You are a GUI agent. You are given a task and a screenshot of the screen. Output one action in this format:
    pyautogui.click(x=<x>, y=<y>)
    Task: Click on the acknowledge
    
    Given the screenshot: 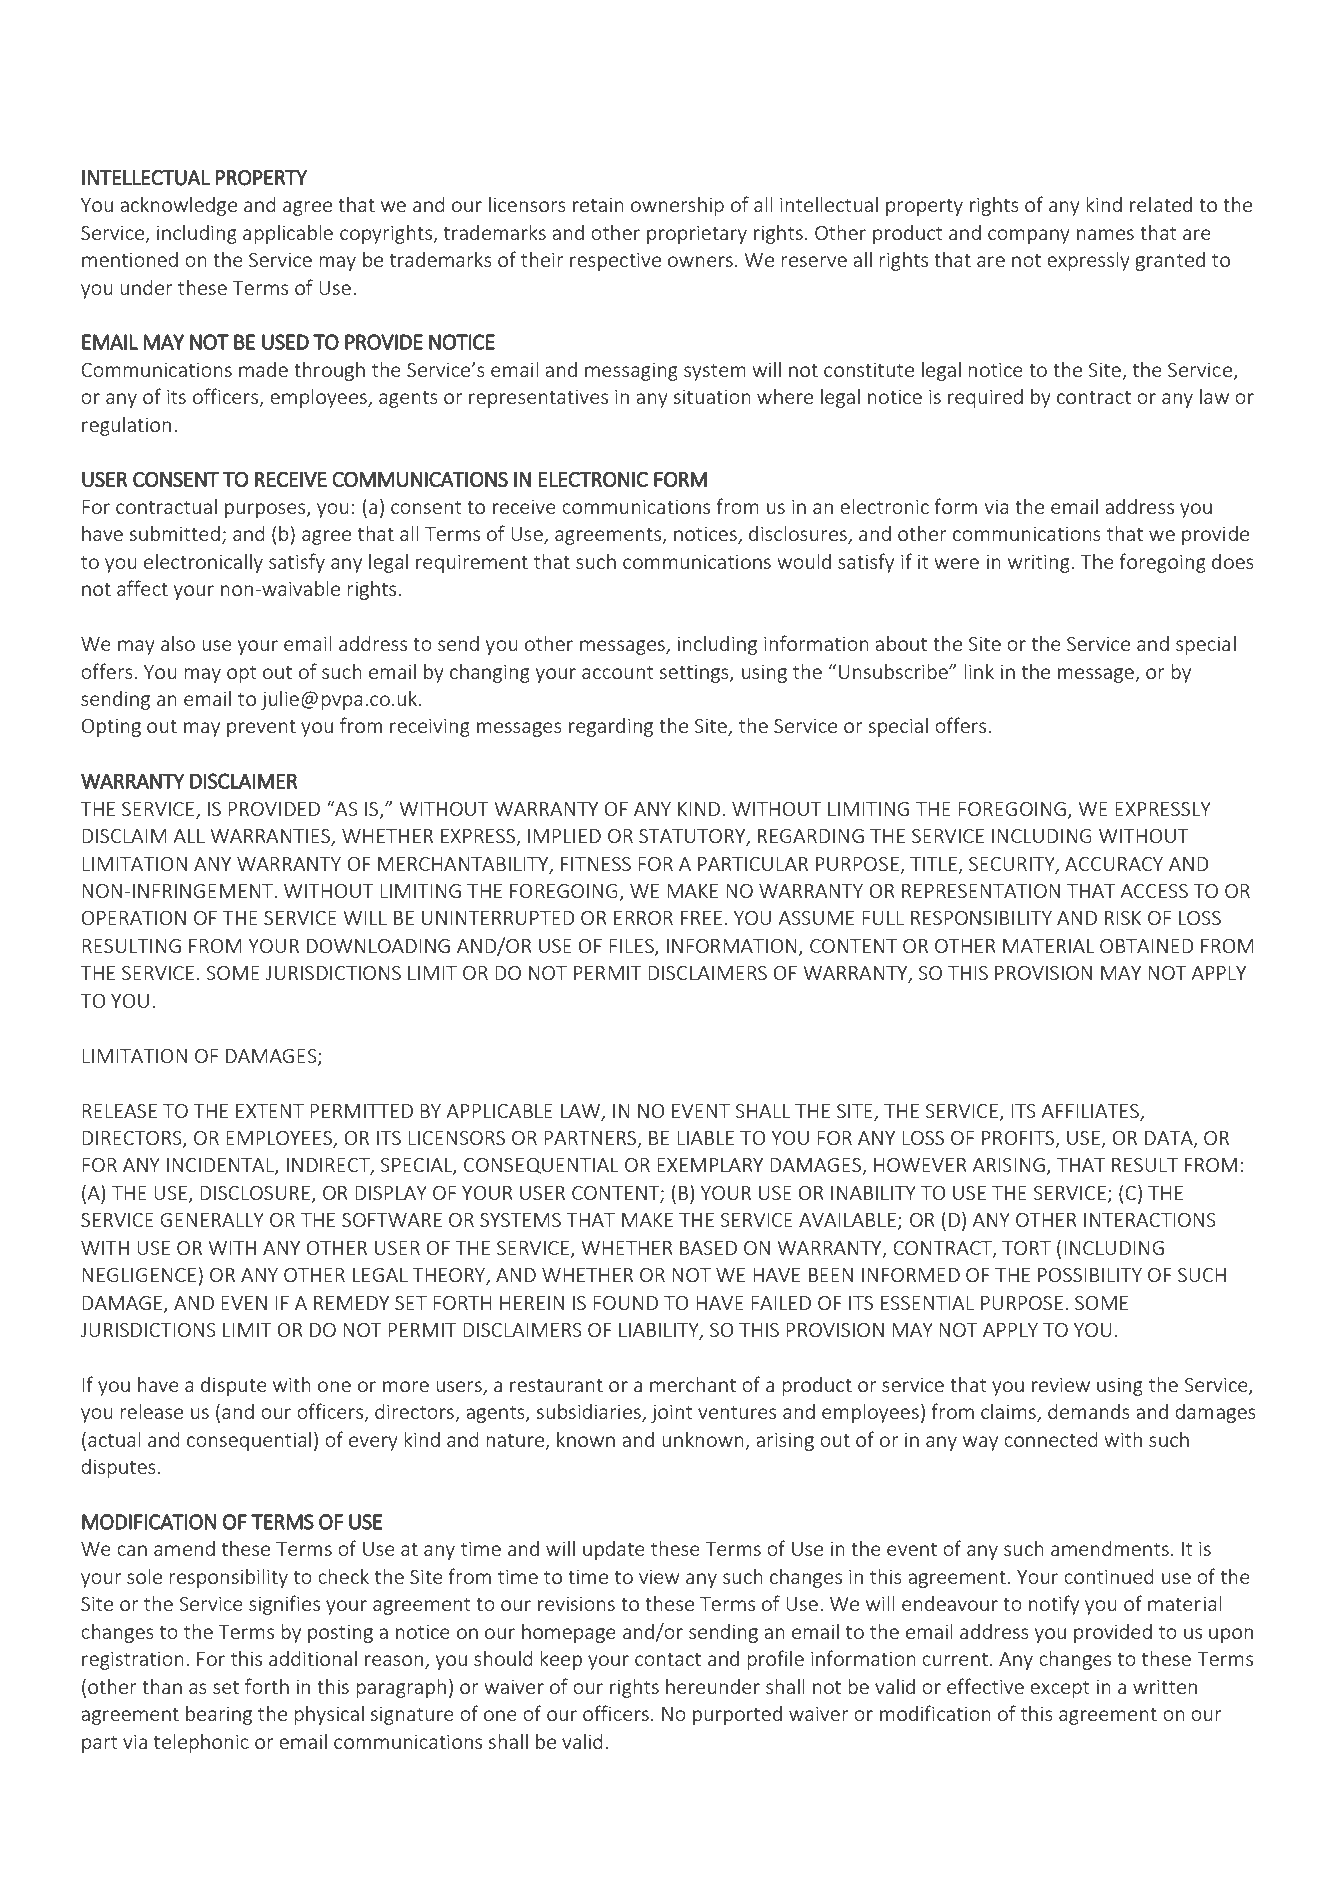 What is the action you would take?
    pyautogui.click(x=178, y=206)
